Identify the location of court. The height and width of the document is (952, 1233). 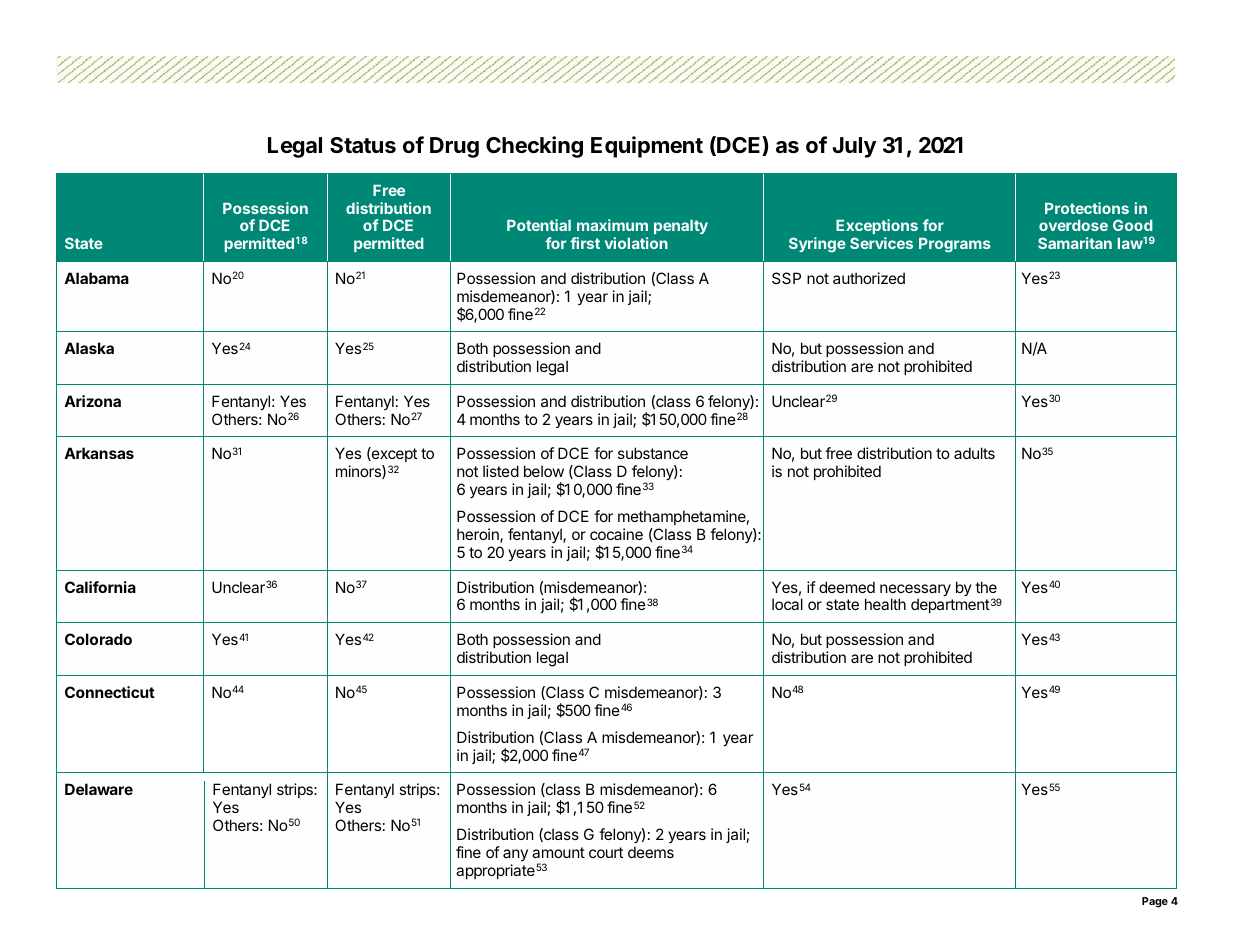
(606, 852).
